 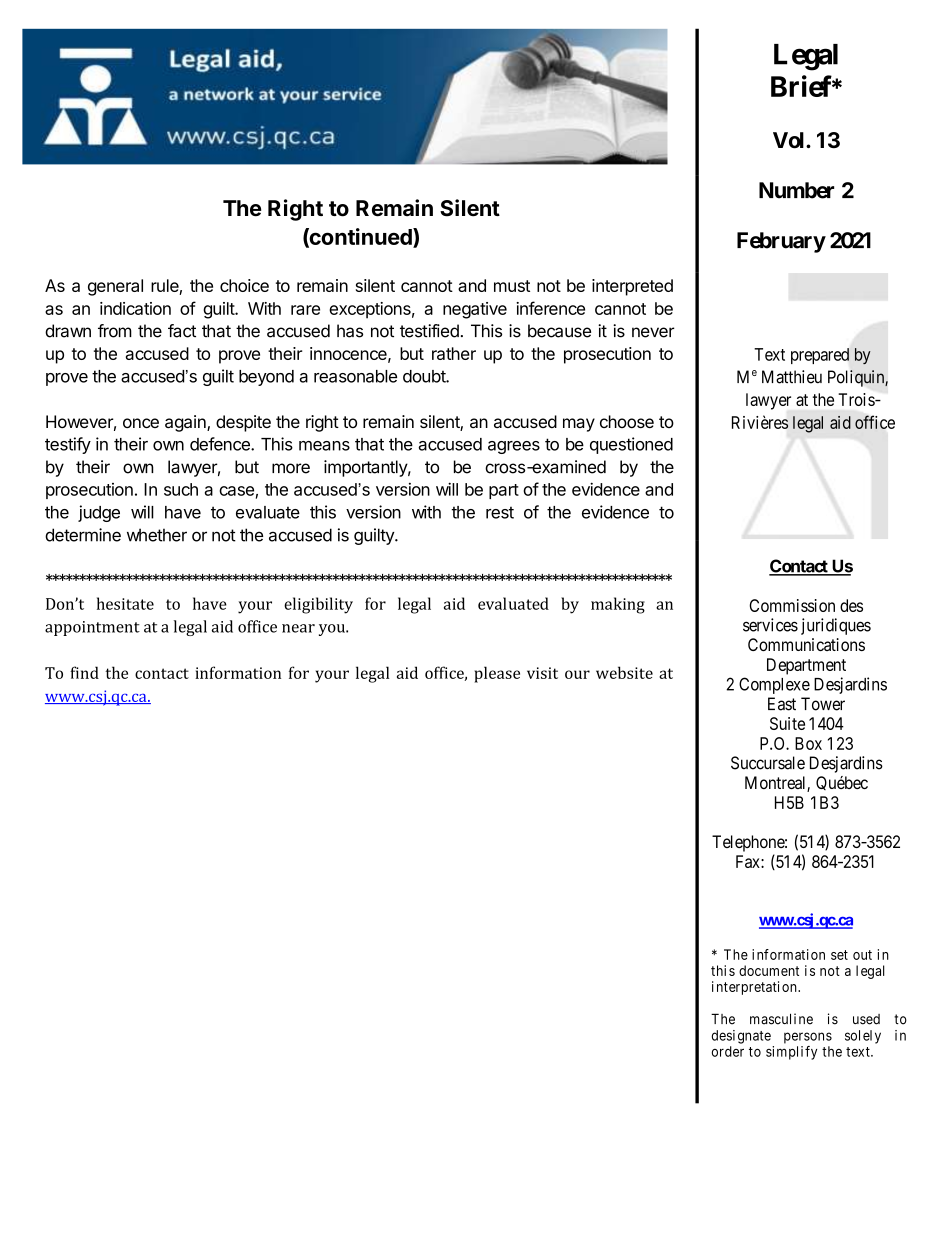 I want to click on agrees, so click(x=514, y=447).
